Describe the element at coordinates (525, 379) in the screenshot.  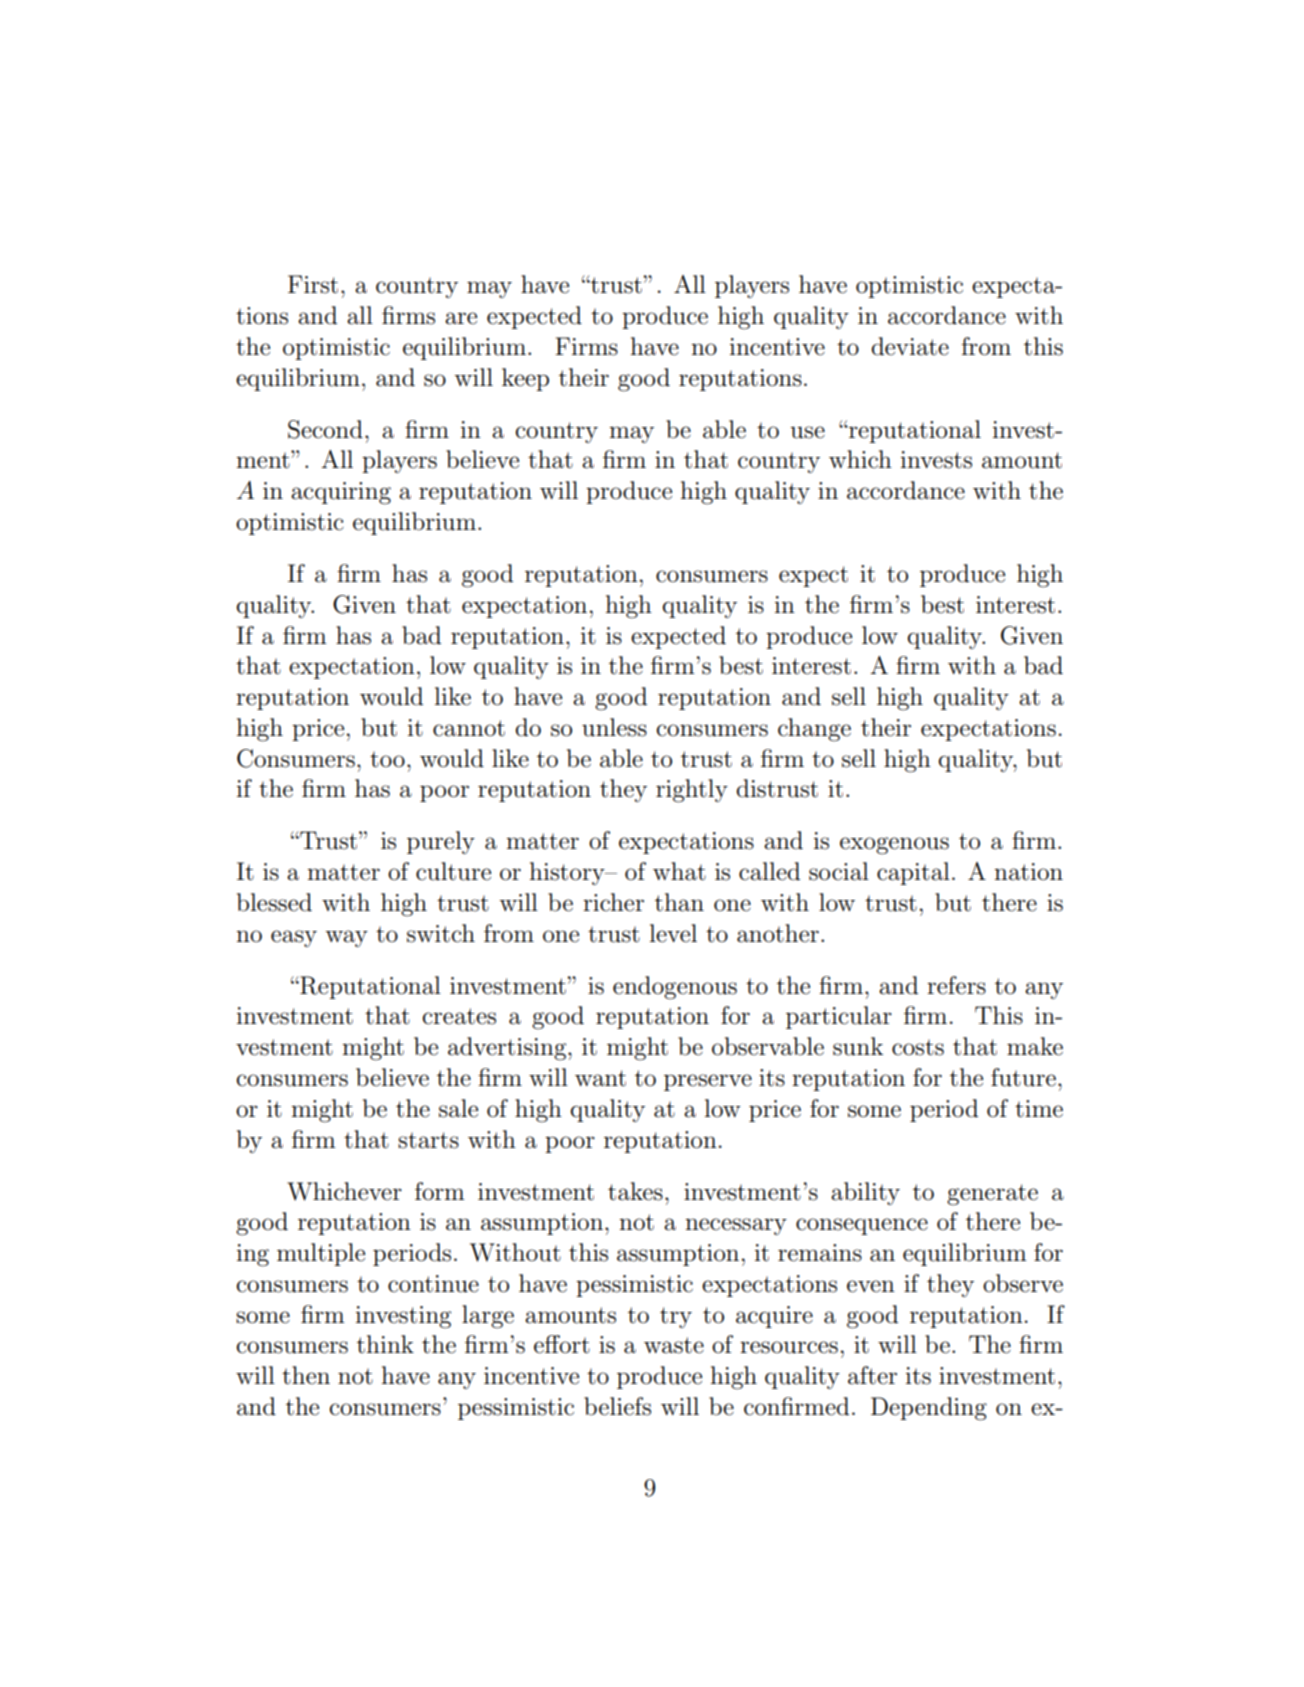
I see `keep` at that location.
